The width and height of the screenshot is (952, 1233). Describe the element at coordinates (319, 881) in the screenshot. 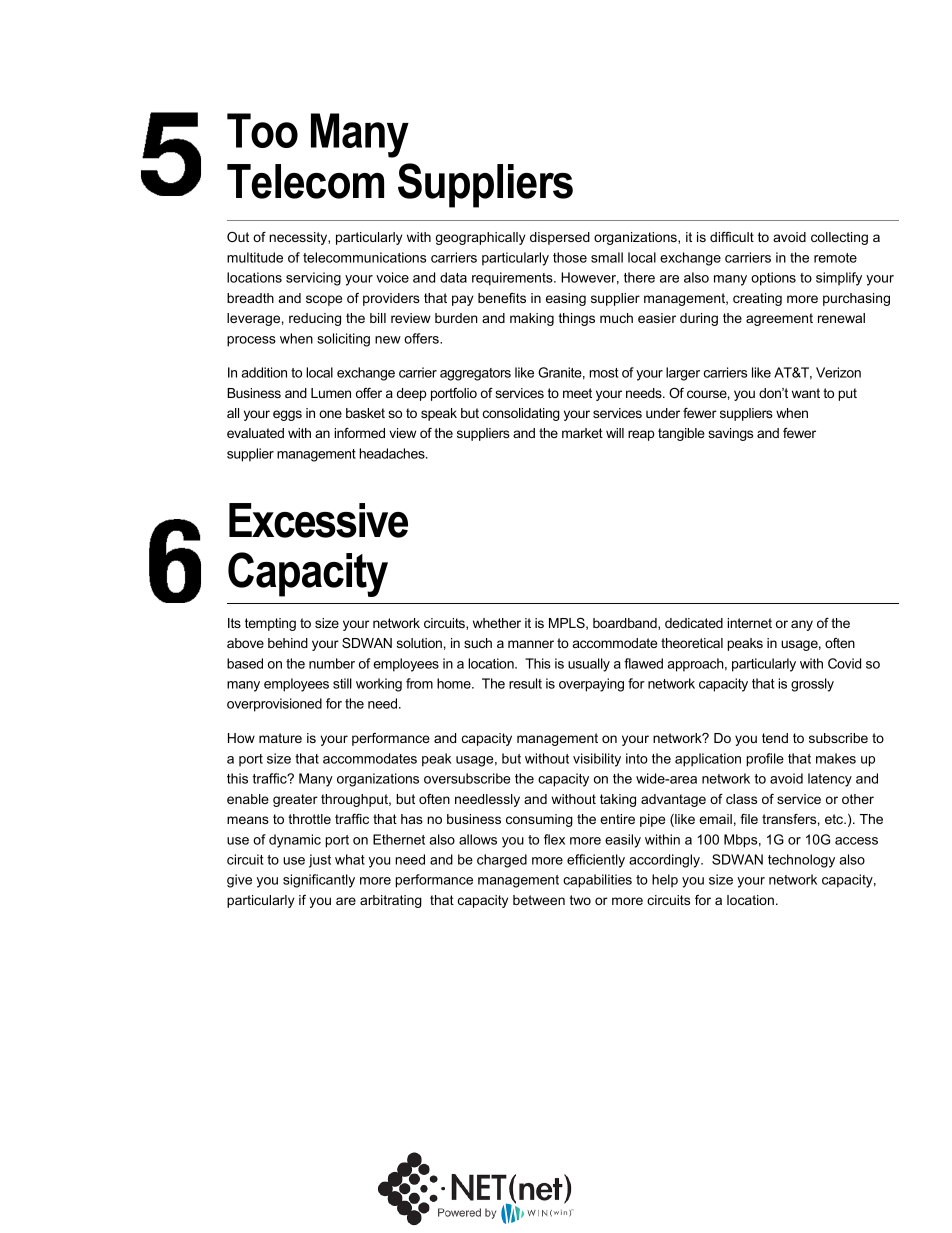

I see `significantly` at that location.
